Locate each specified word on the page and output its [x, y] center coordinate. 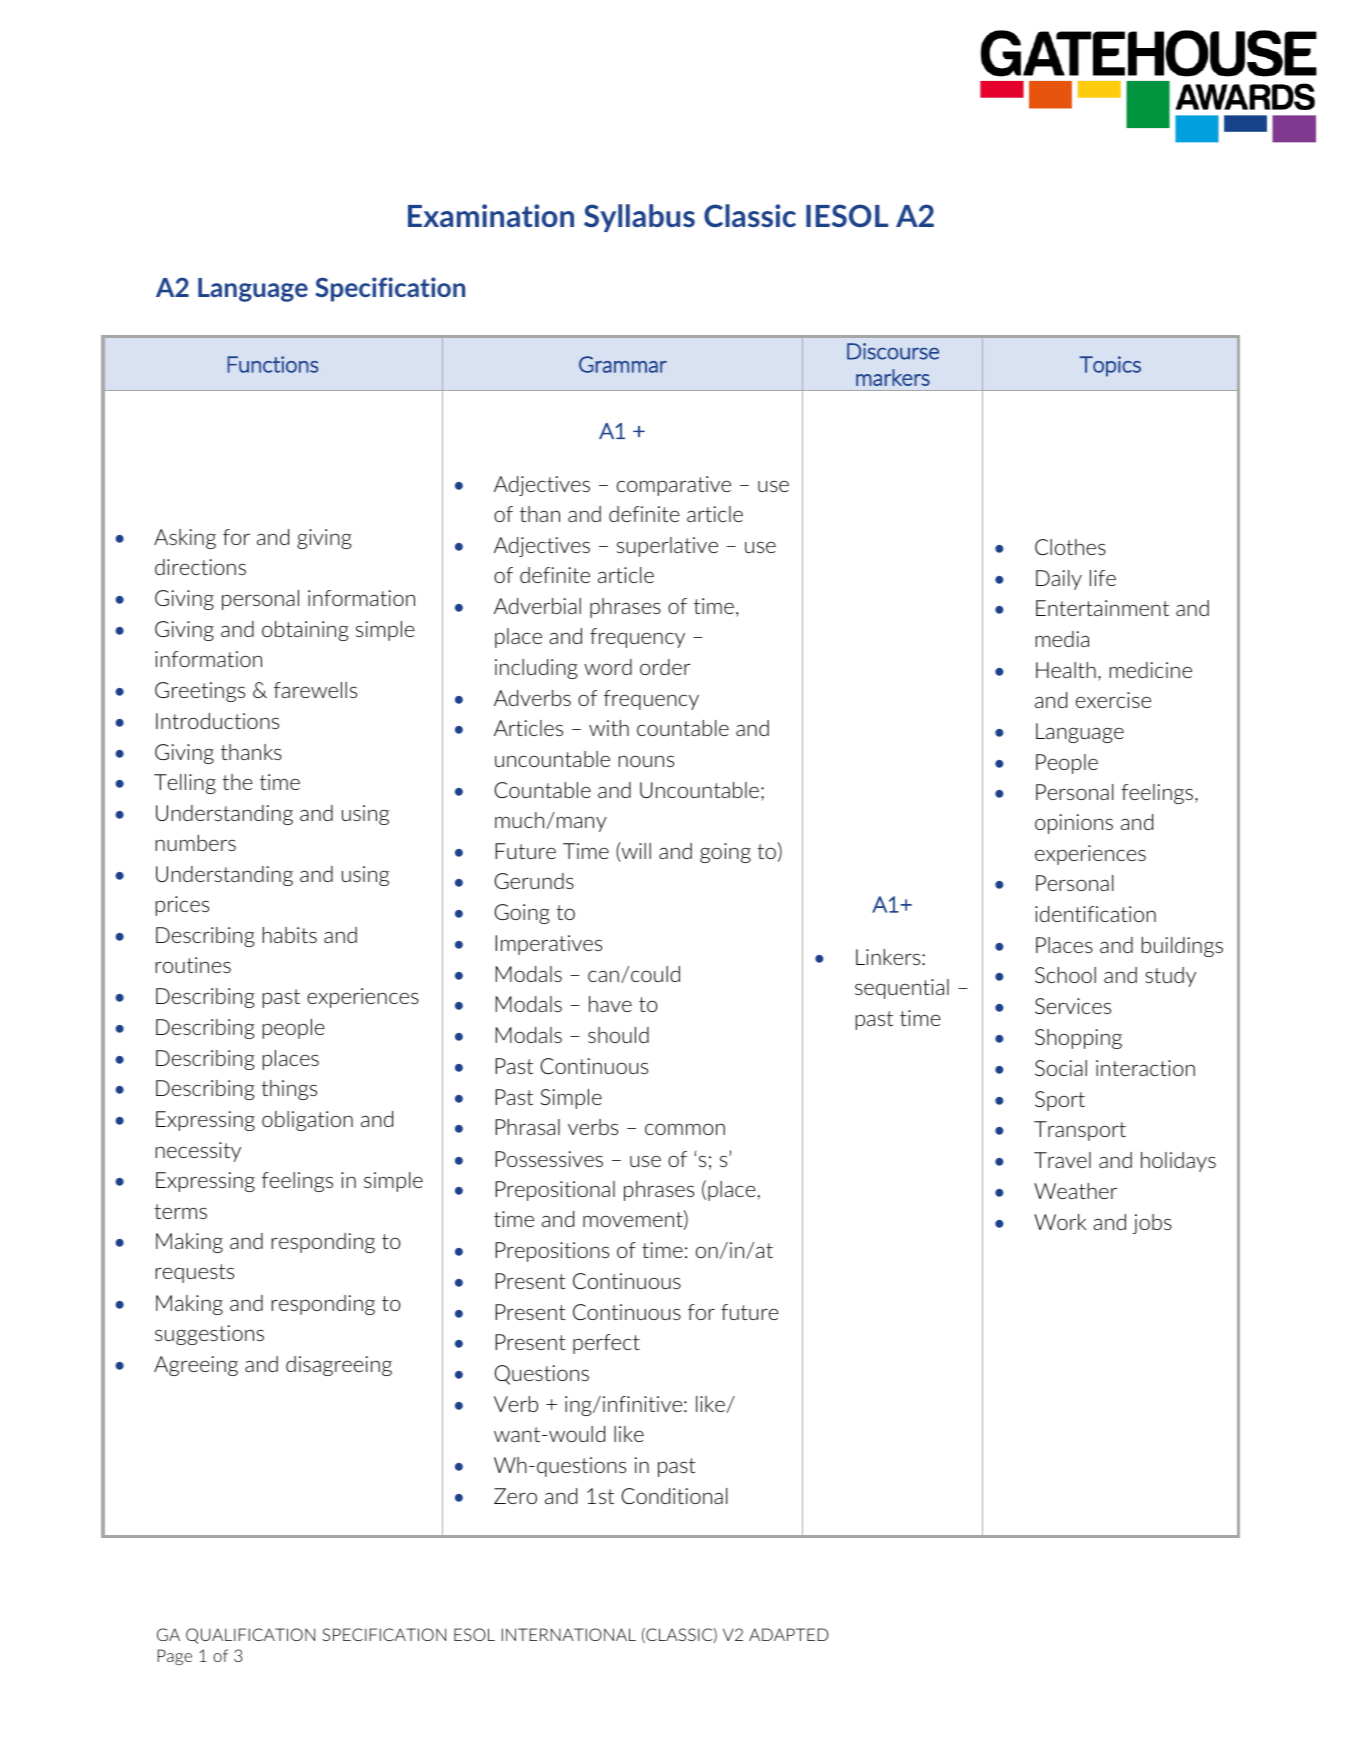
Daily [1059, 580]
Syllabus [639, 218]
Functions [272, 364]
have [610, 1004]
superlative [667, 547]
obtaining [305, 631]
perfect [606, 1344]
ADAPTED [788, 1634]
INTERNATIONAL [569, 1634]
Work [1060, 1222]
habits [290, 935]
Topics [1110, 366]
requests [195, 1273]
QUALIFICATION [250, 1636]
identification [1095, 914]
